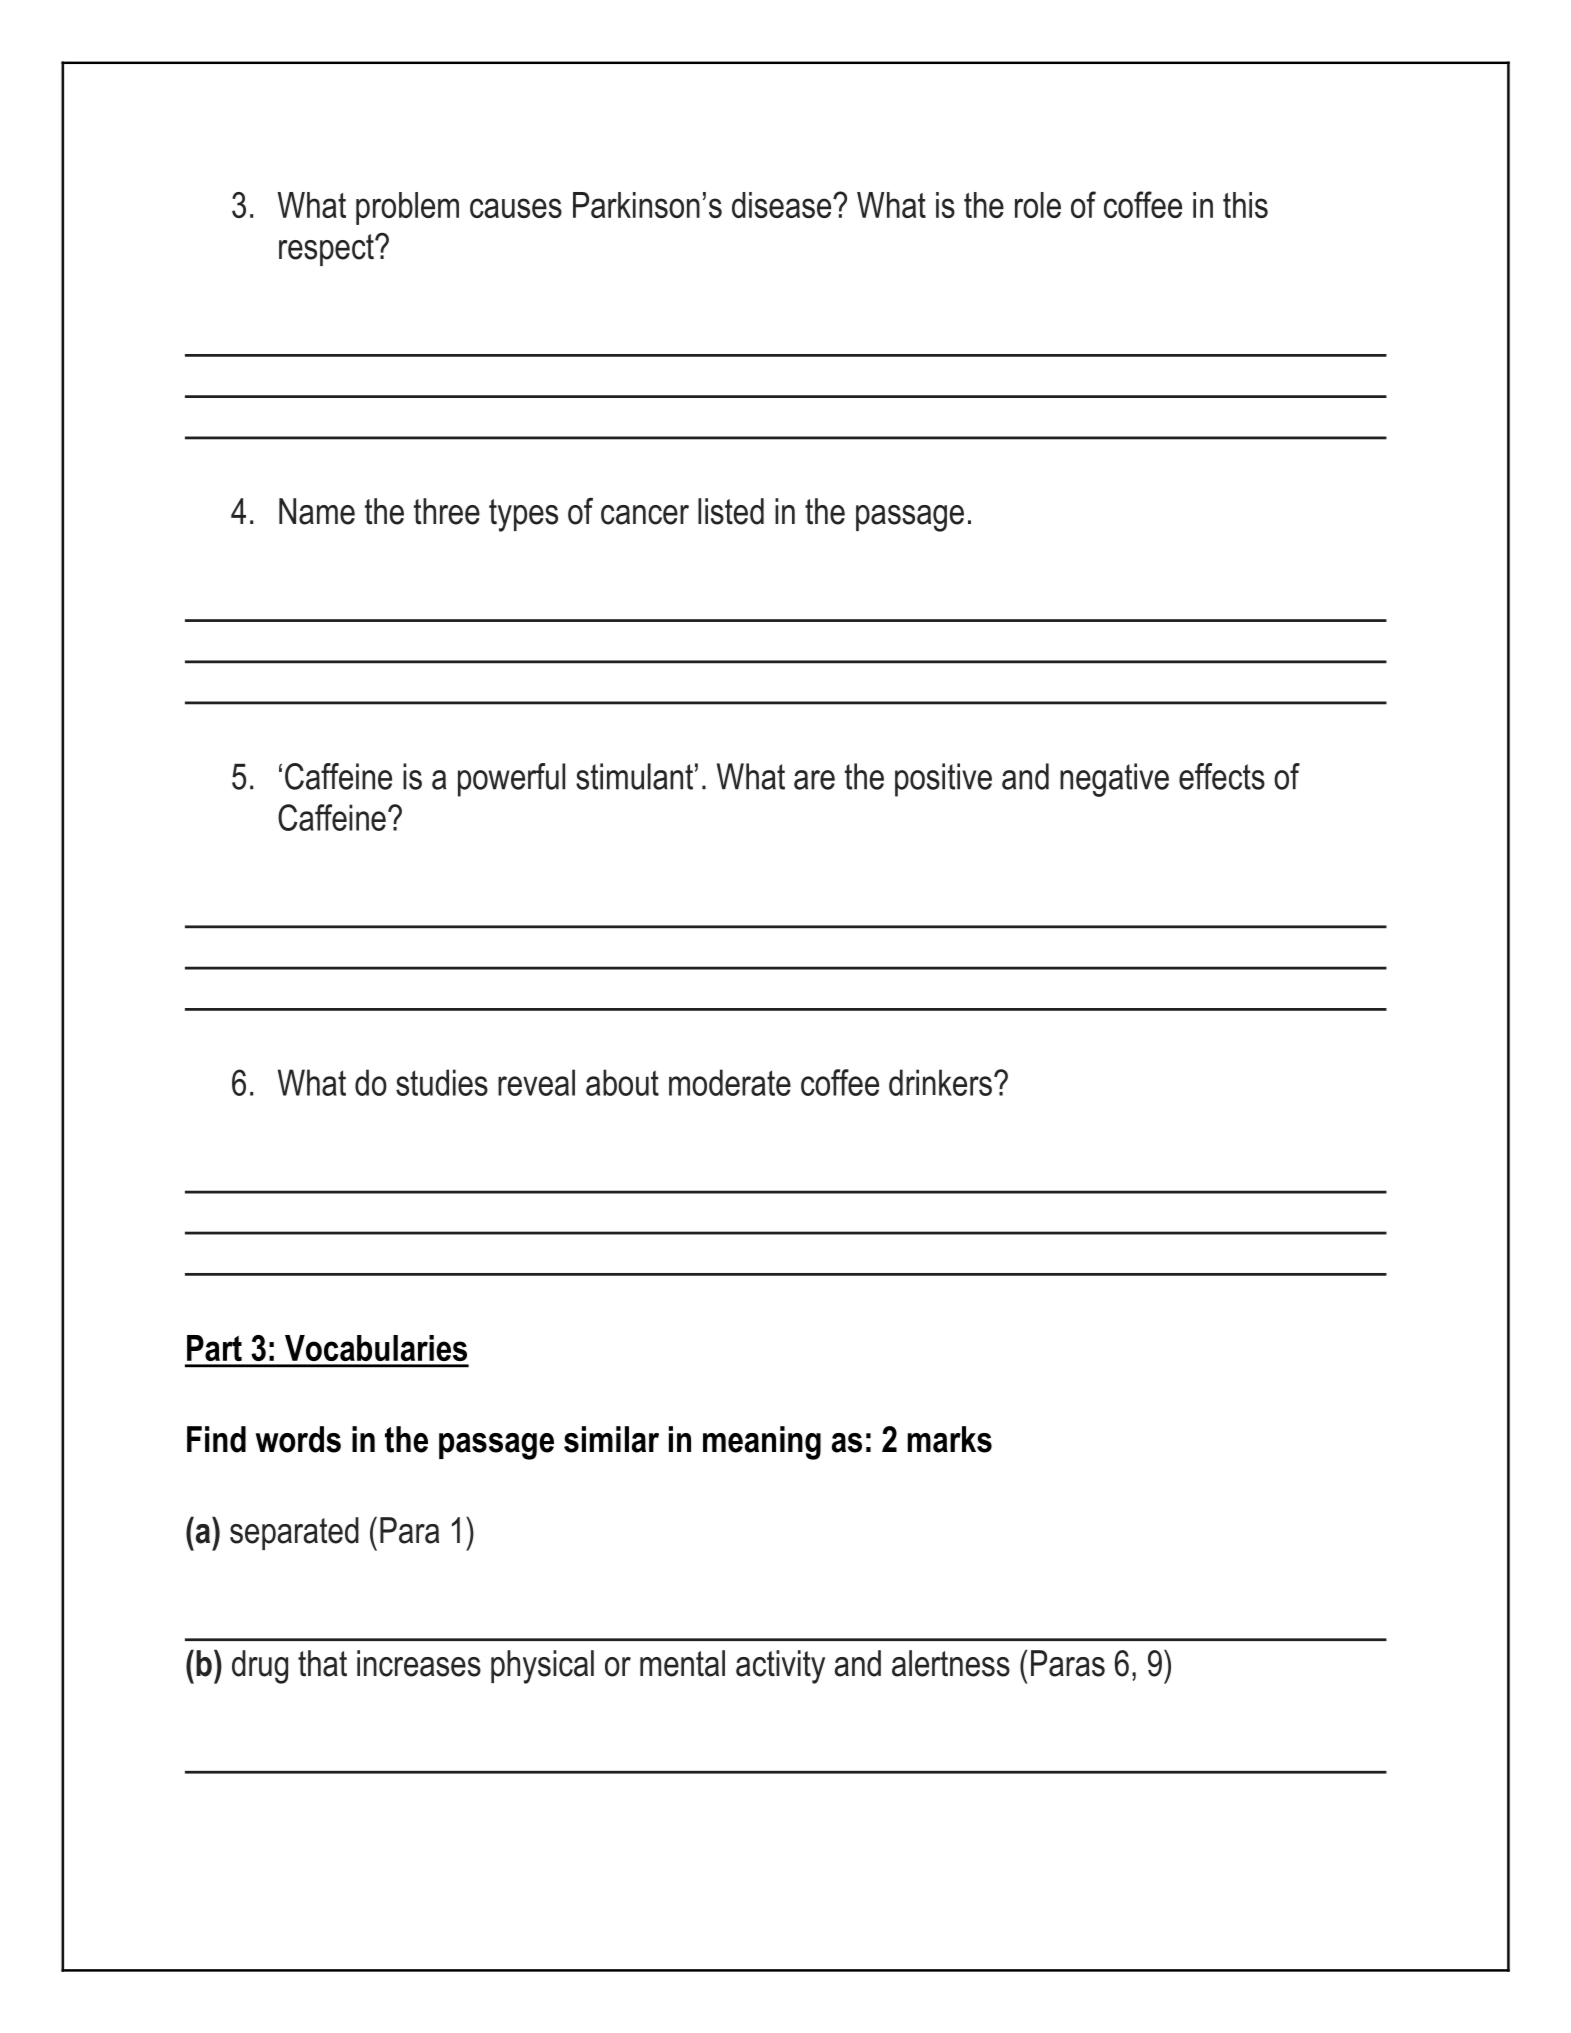  I want to click on role, so click(1038, 205).
